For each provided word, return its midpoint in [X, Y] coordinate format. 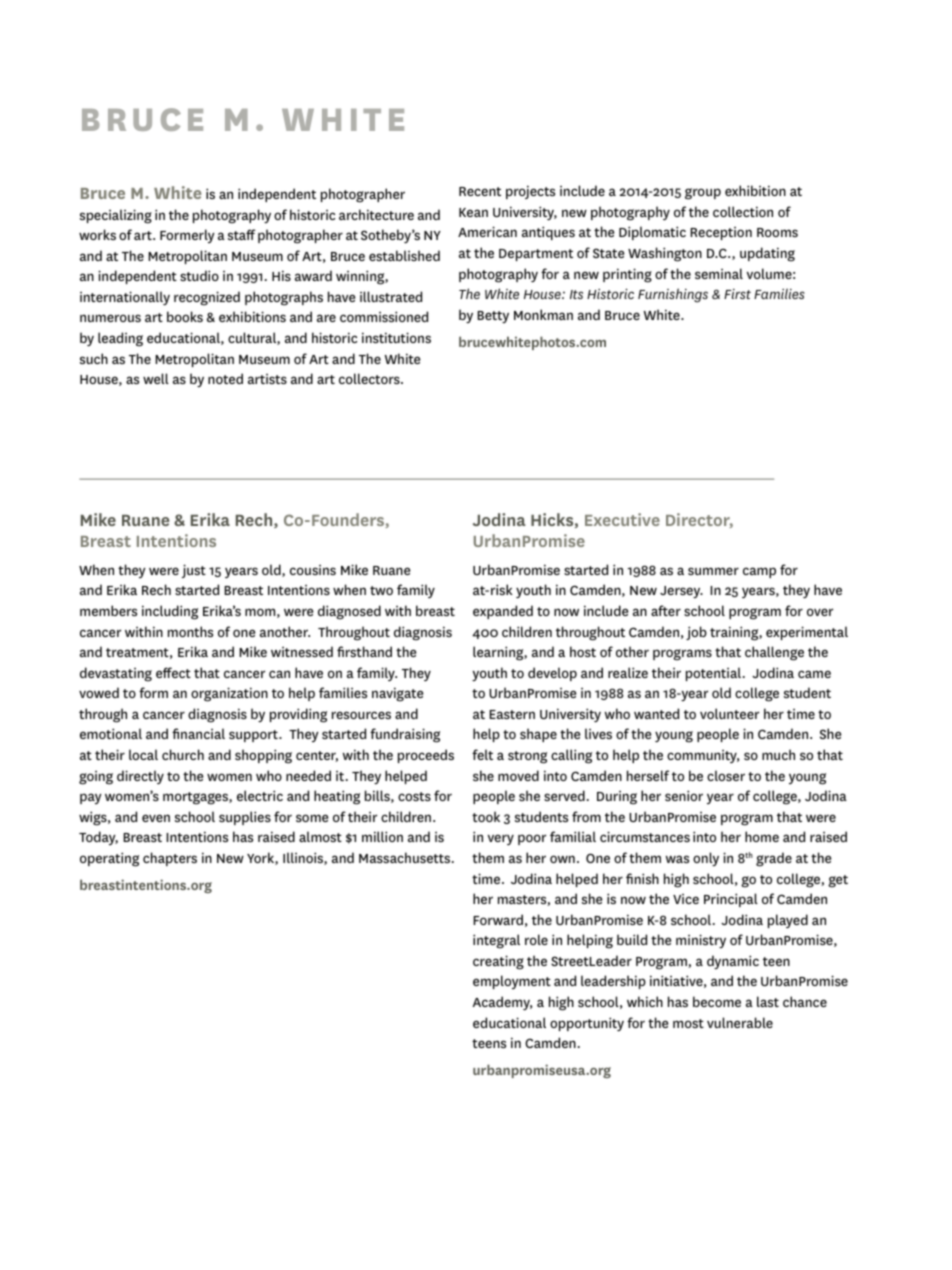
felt [482, 754]
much [778, 754]
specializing [116, 216]
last [768, 1001]
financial [198, 733]
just [194, 571]
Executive [622, 519]
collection [743, 211]
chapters [170, 859]
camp [759, 572]
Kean [473, 212]
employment [512, 982]
